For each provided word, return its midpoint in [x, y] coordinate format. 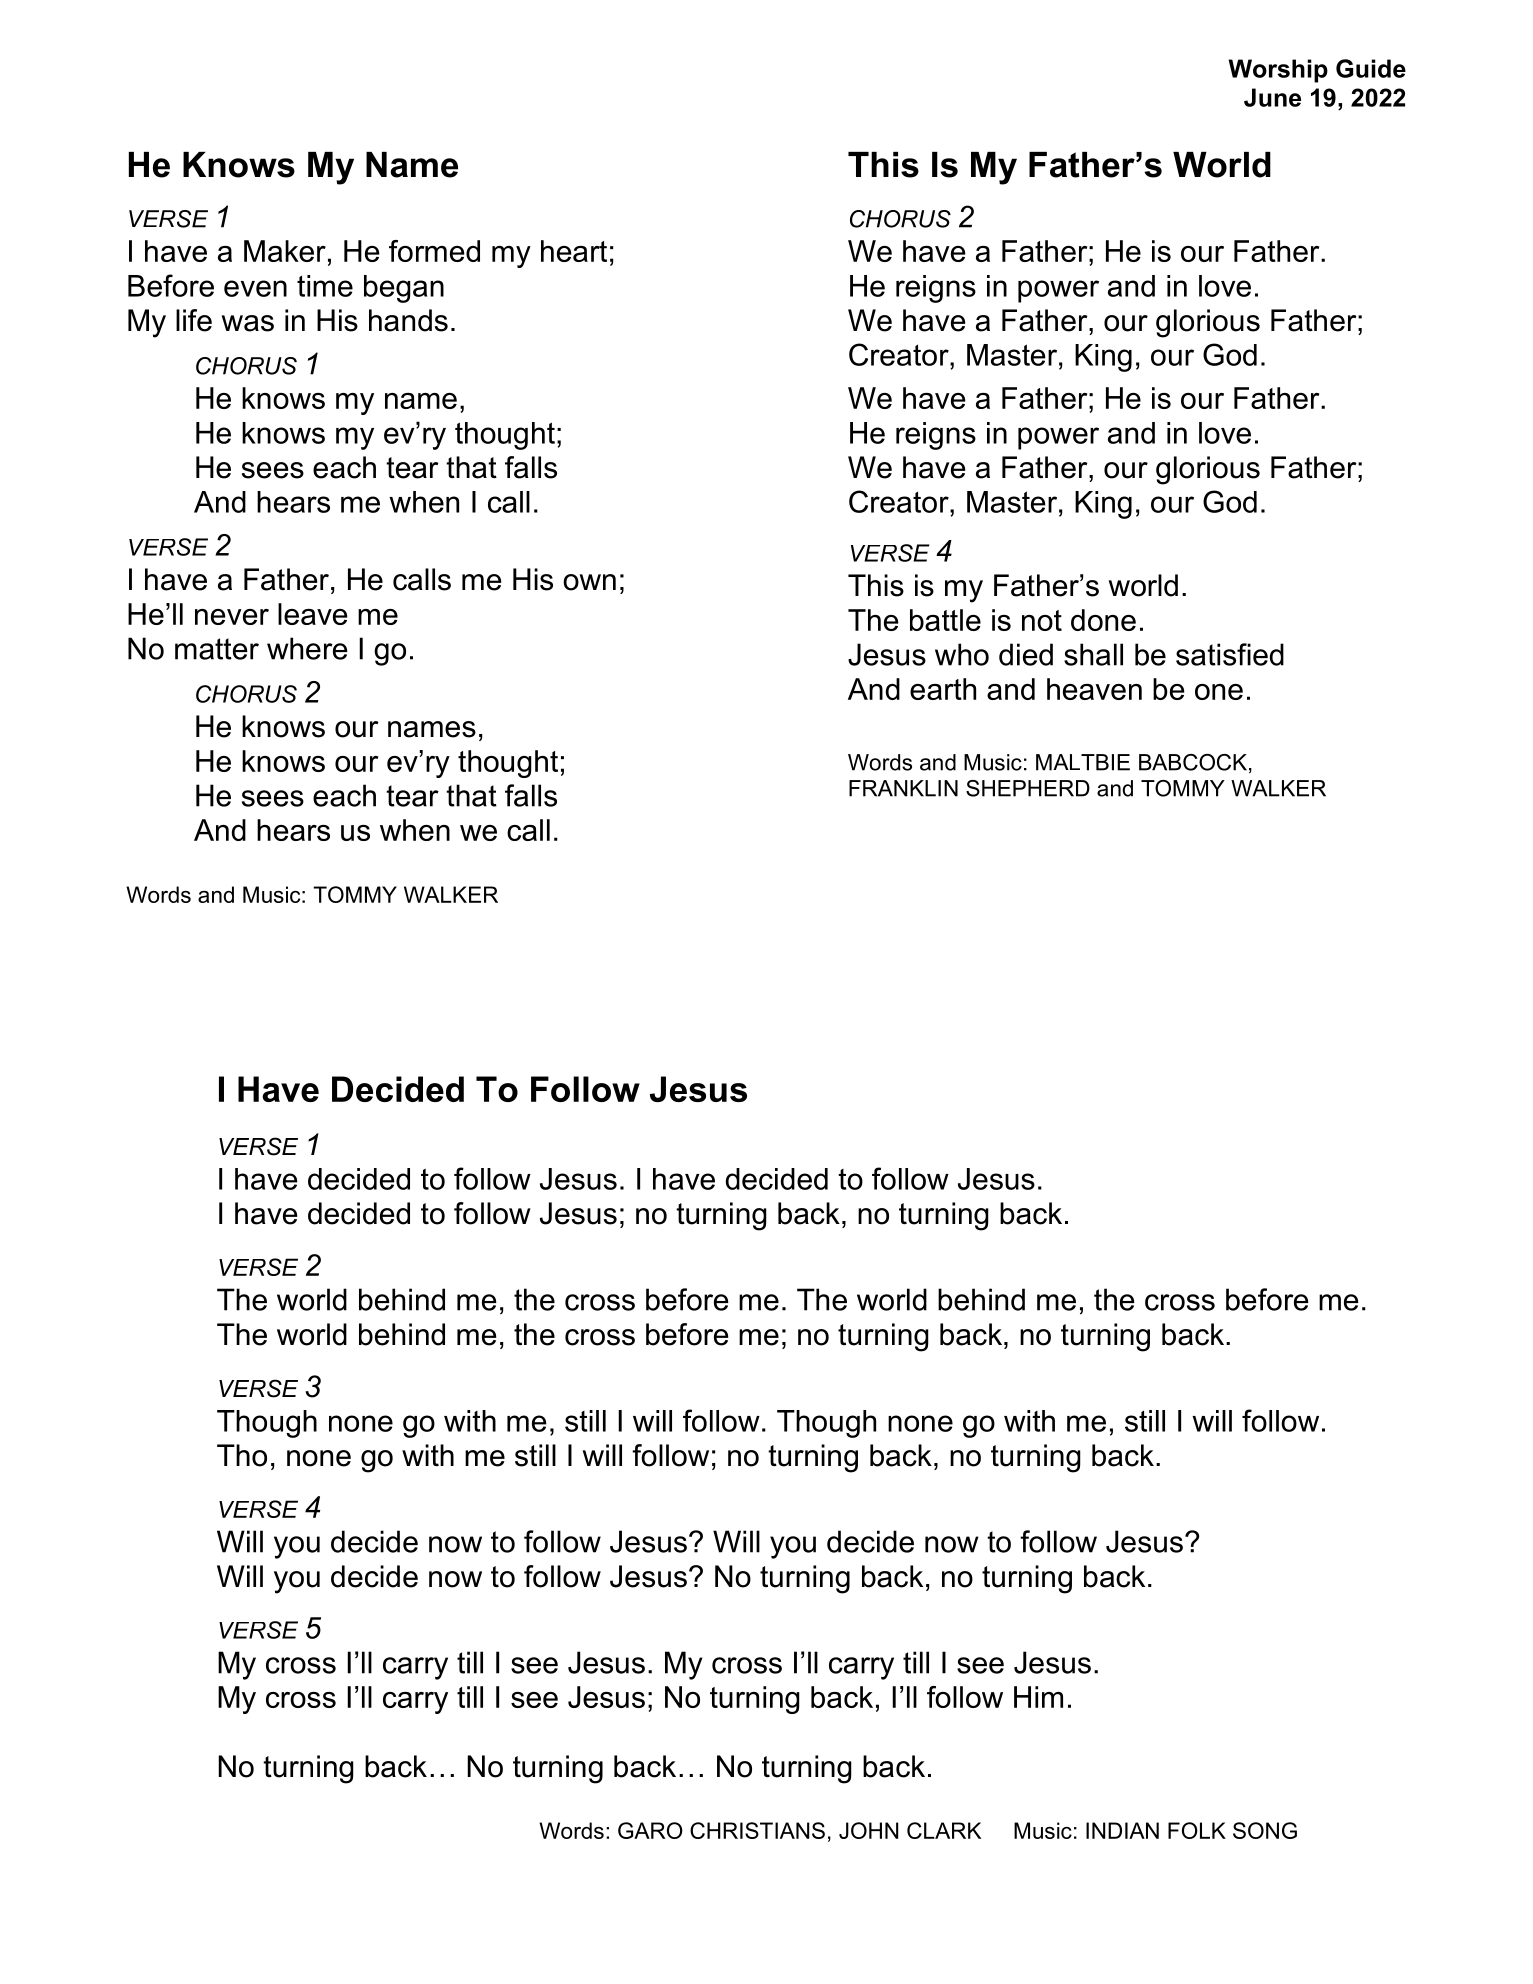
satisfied [1230, 654]
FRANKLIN [903, 788]
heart [574, 251]
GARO [650, 1830]
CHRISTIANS [757, 1830]
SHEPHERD [1028, 788]
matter [217, 649]
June [1272, 97]
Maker [285, 251]
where [307, 648]
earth [943, 689]
